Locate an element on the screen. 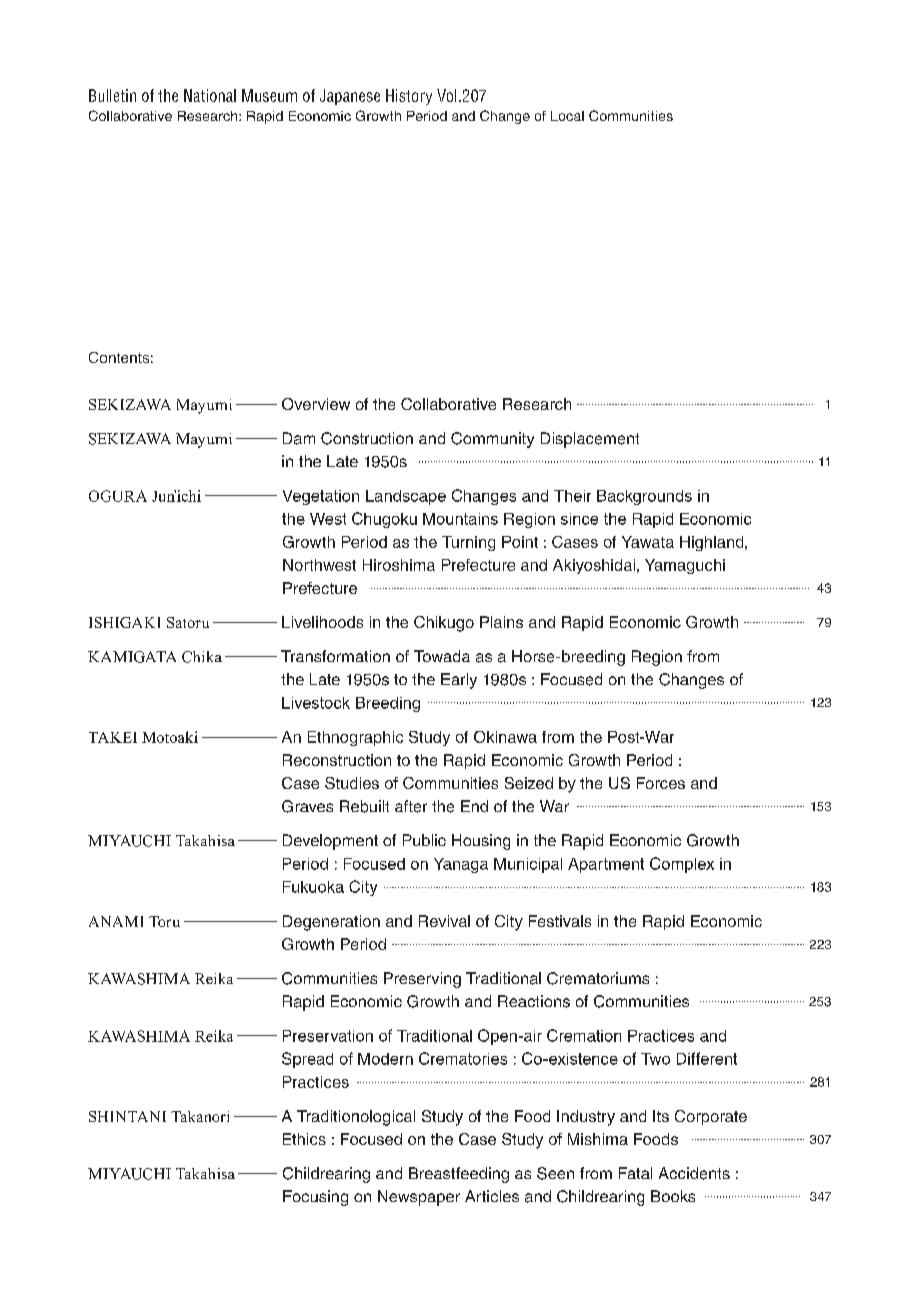  OGURA is located at coordinates (118, 496).
